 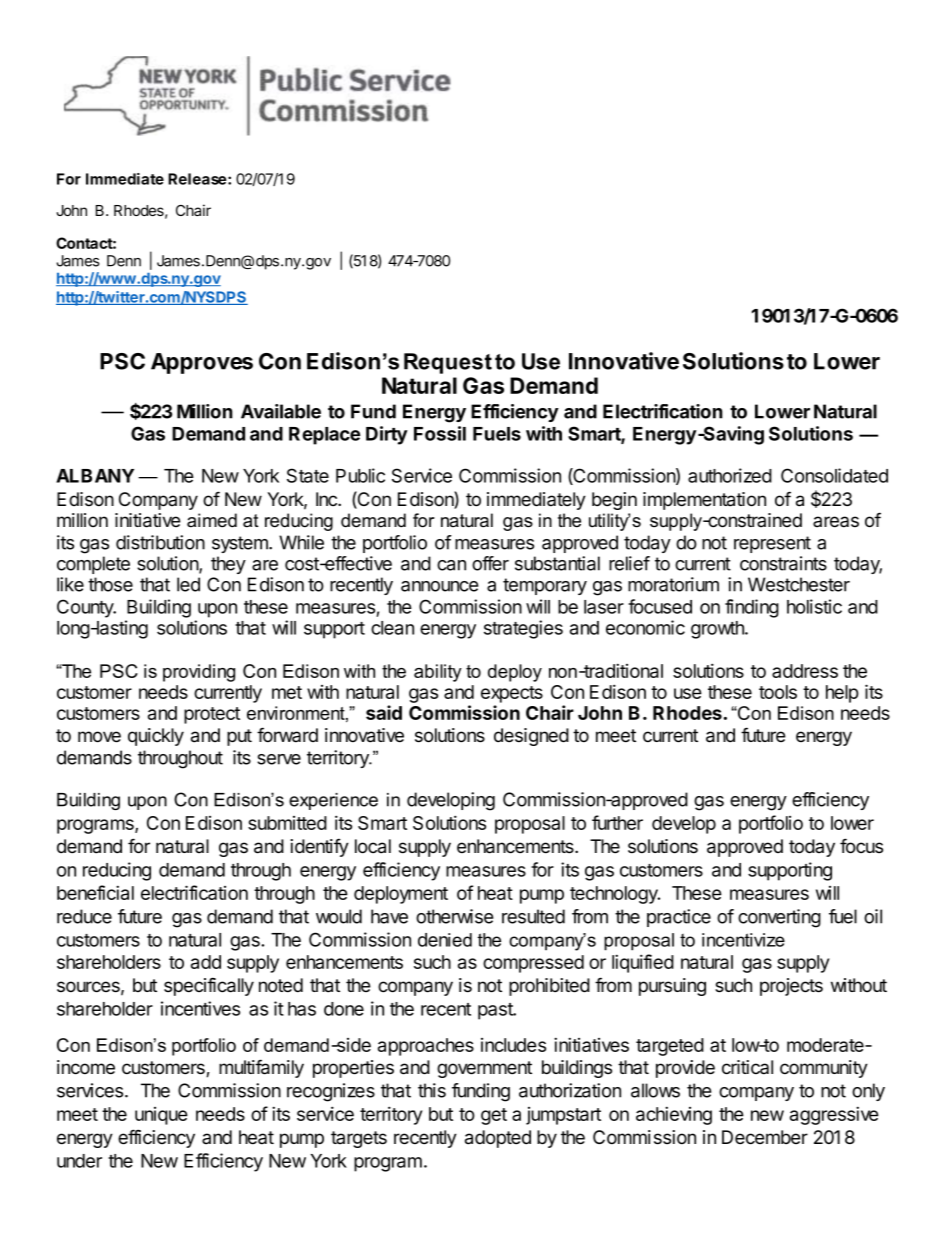 I want to click on December, so click(x=765, y=1137).
